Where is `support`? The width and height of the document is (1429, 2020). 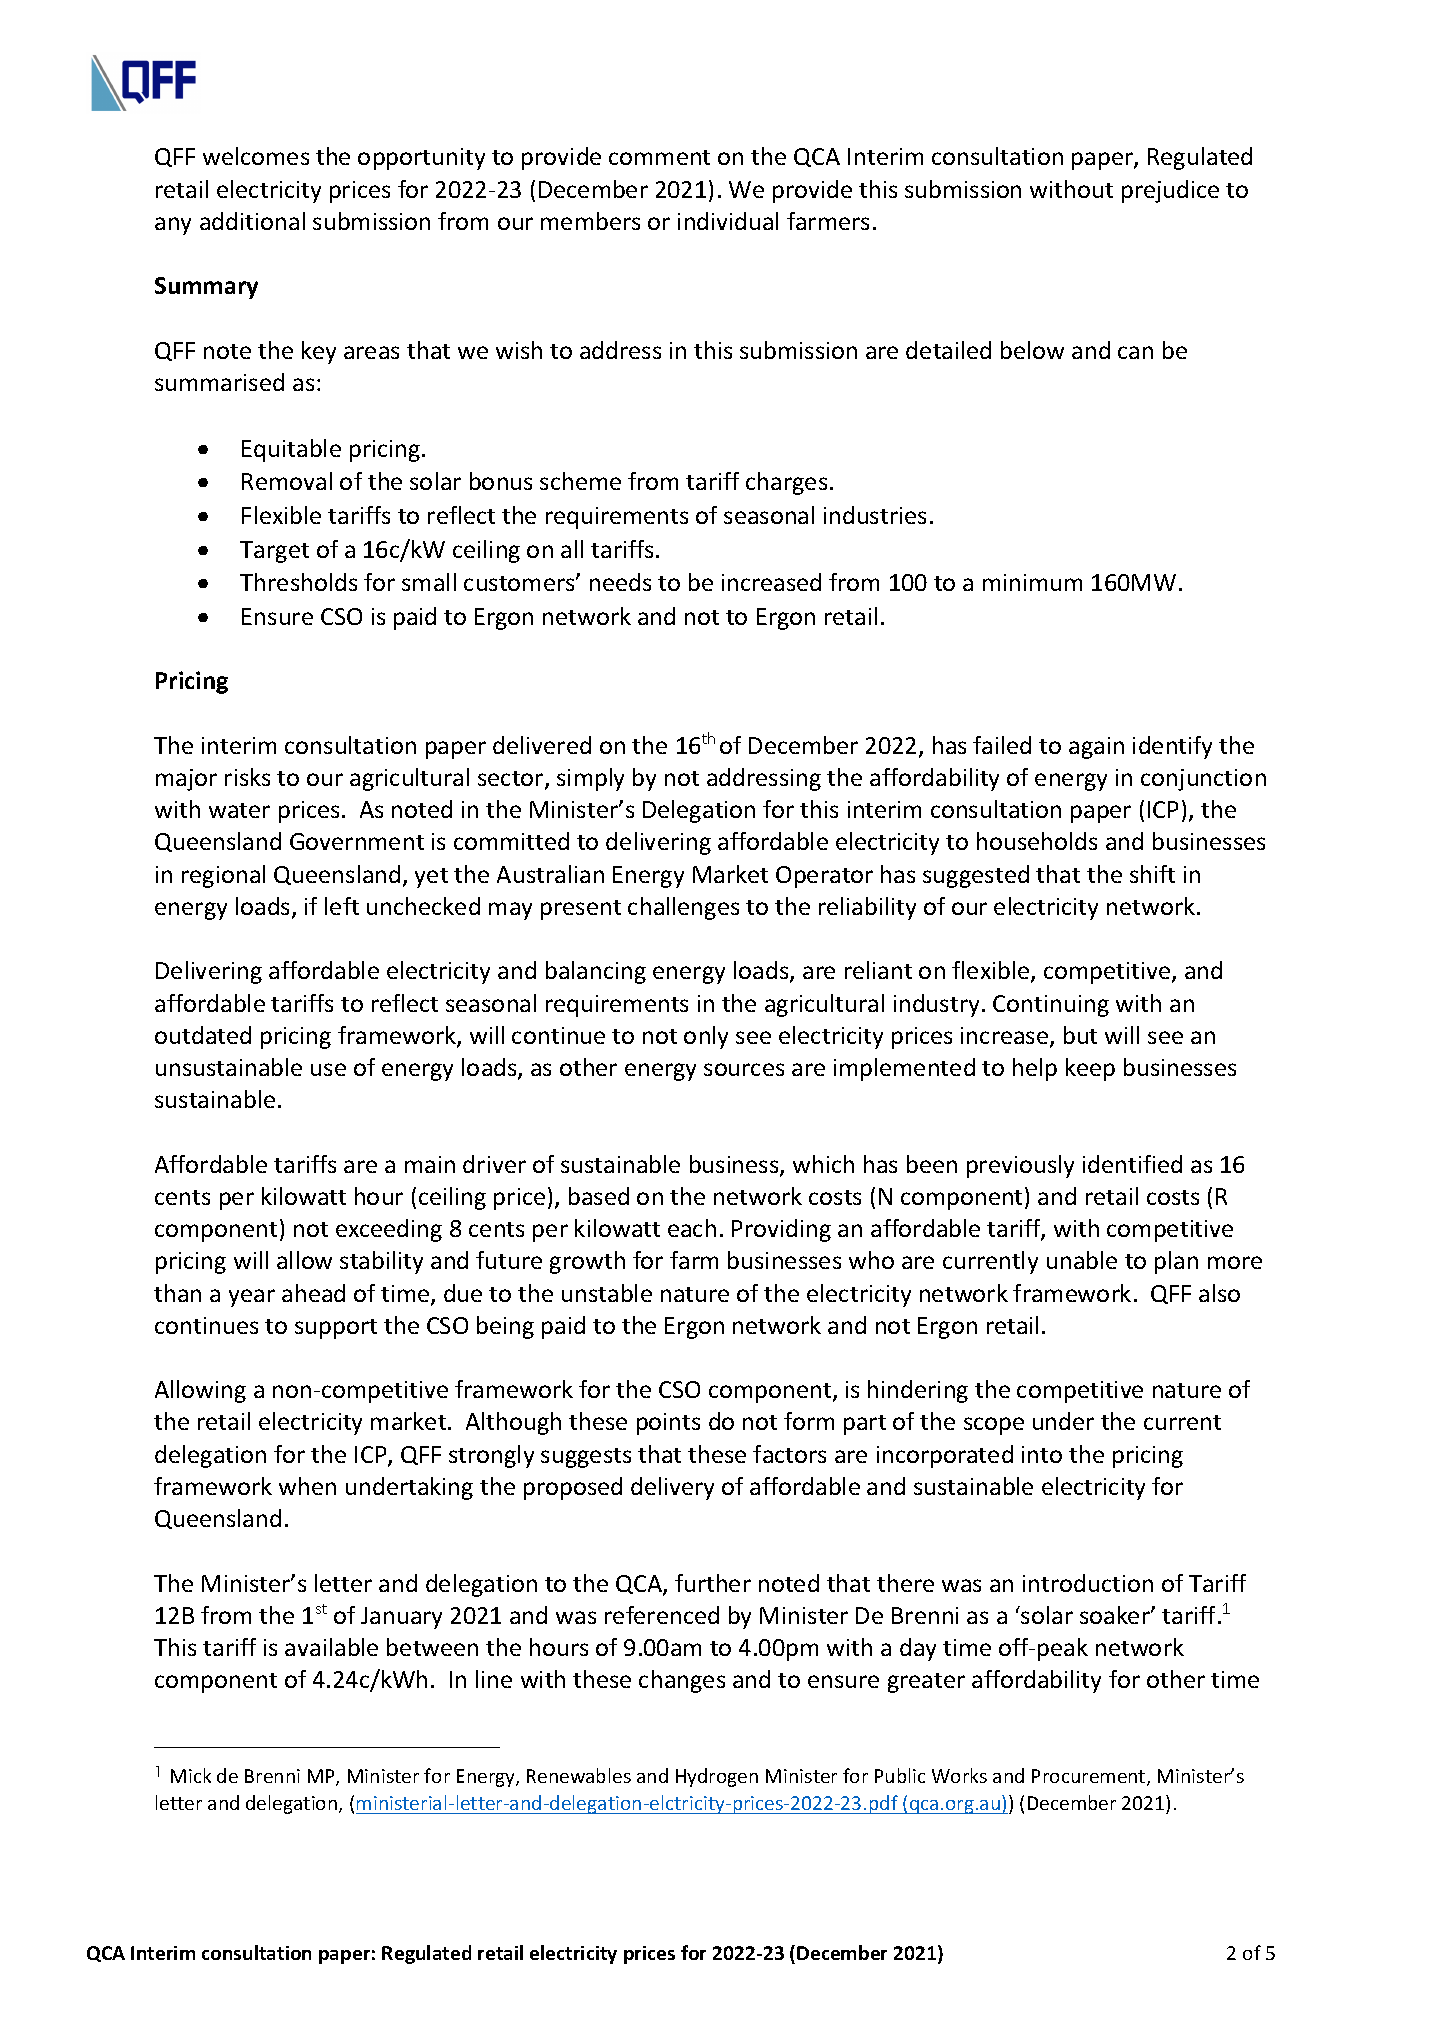
support is located at coordinates (336, 1329).
